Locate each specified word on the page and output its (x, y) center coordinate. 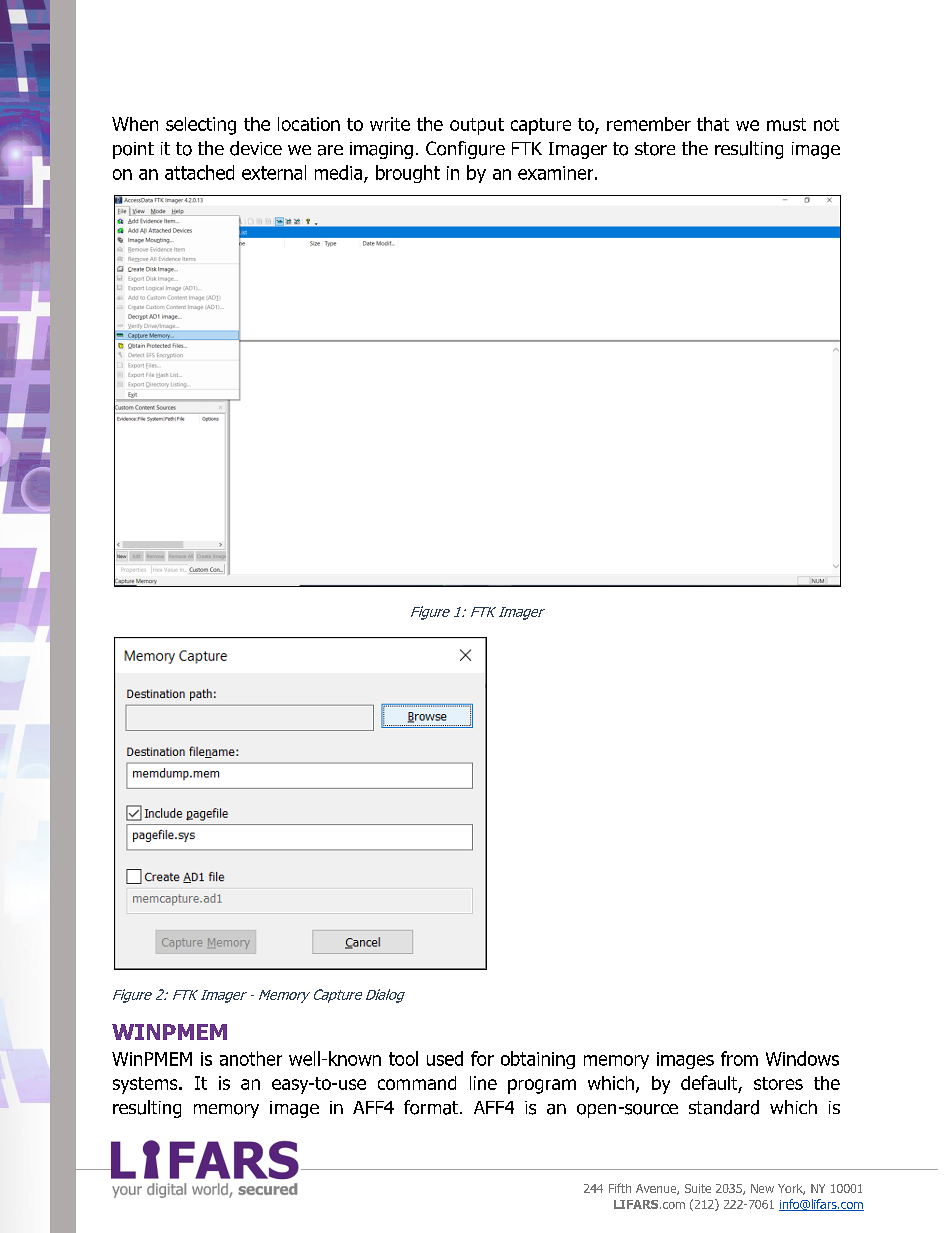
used (445, 1058)
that (713, 124)
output (477, 126)
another (251, 1058)
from (739, 1058)
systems (146, 1085)
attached (199, 172)
